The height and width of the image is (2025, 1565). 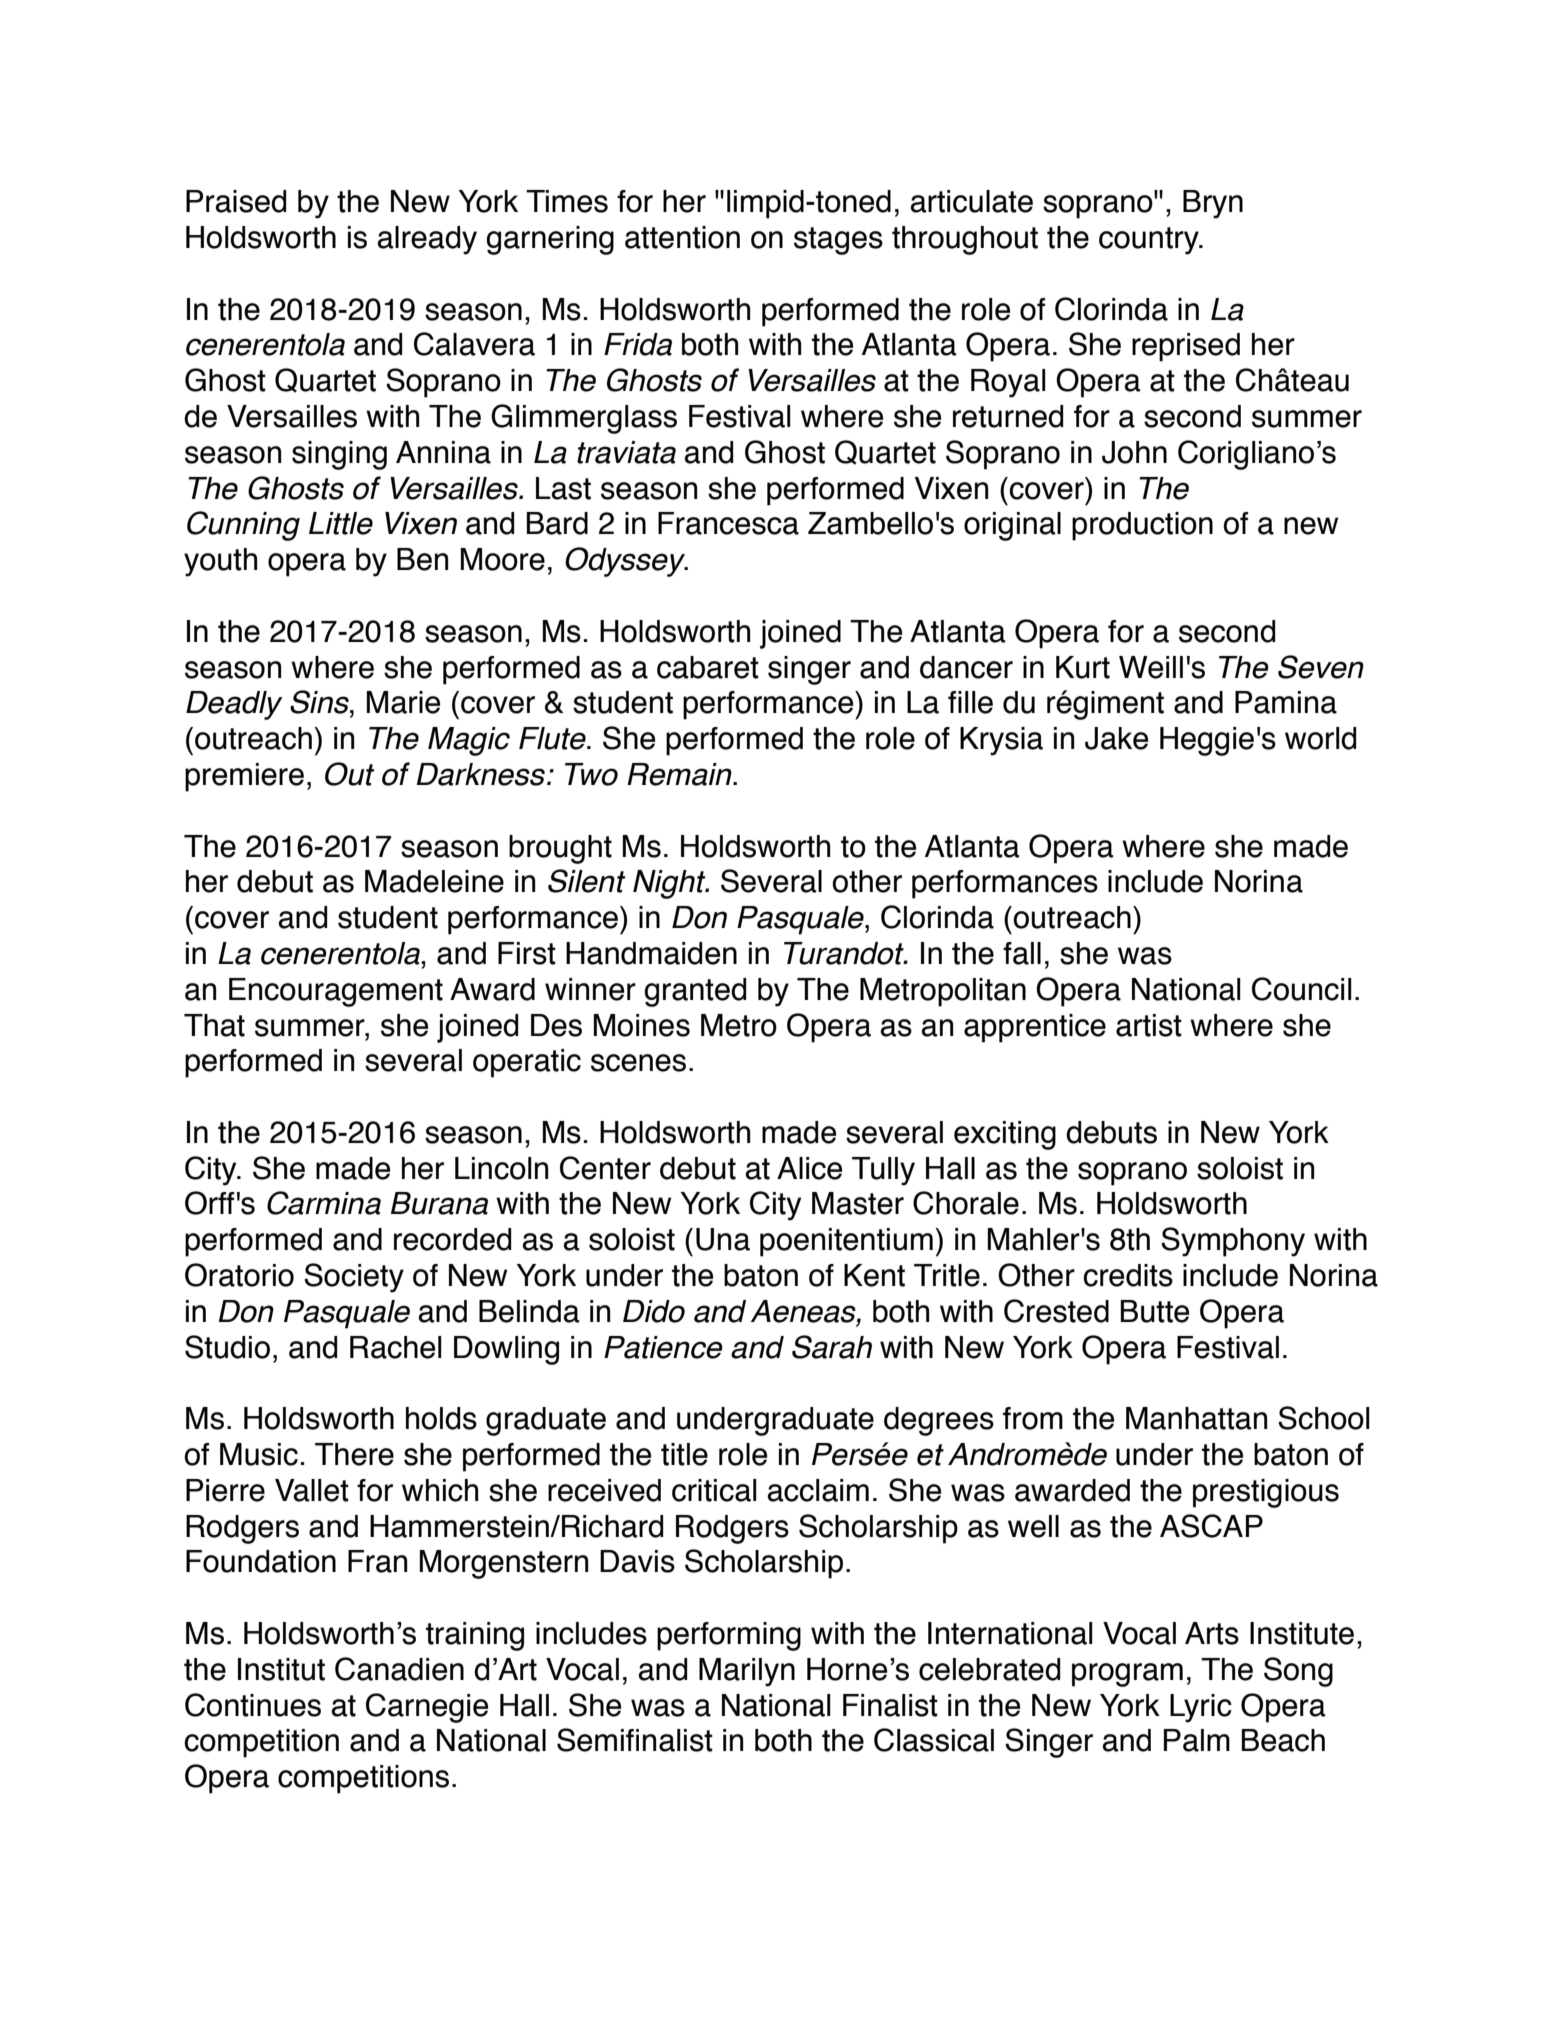 I want to click on country, so click(x=1150, y=241).
